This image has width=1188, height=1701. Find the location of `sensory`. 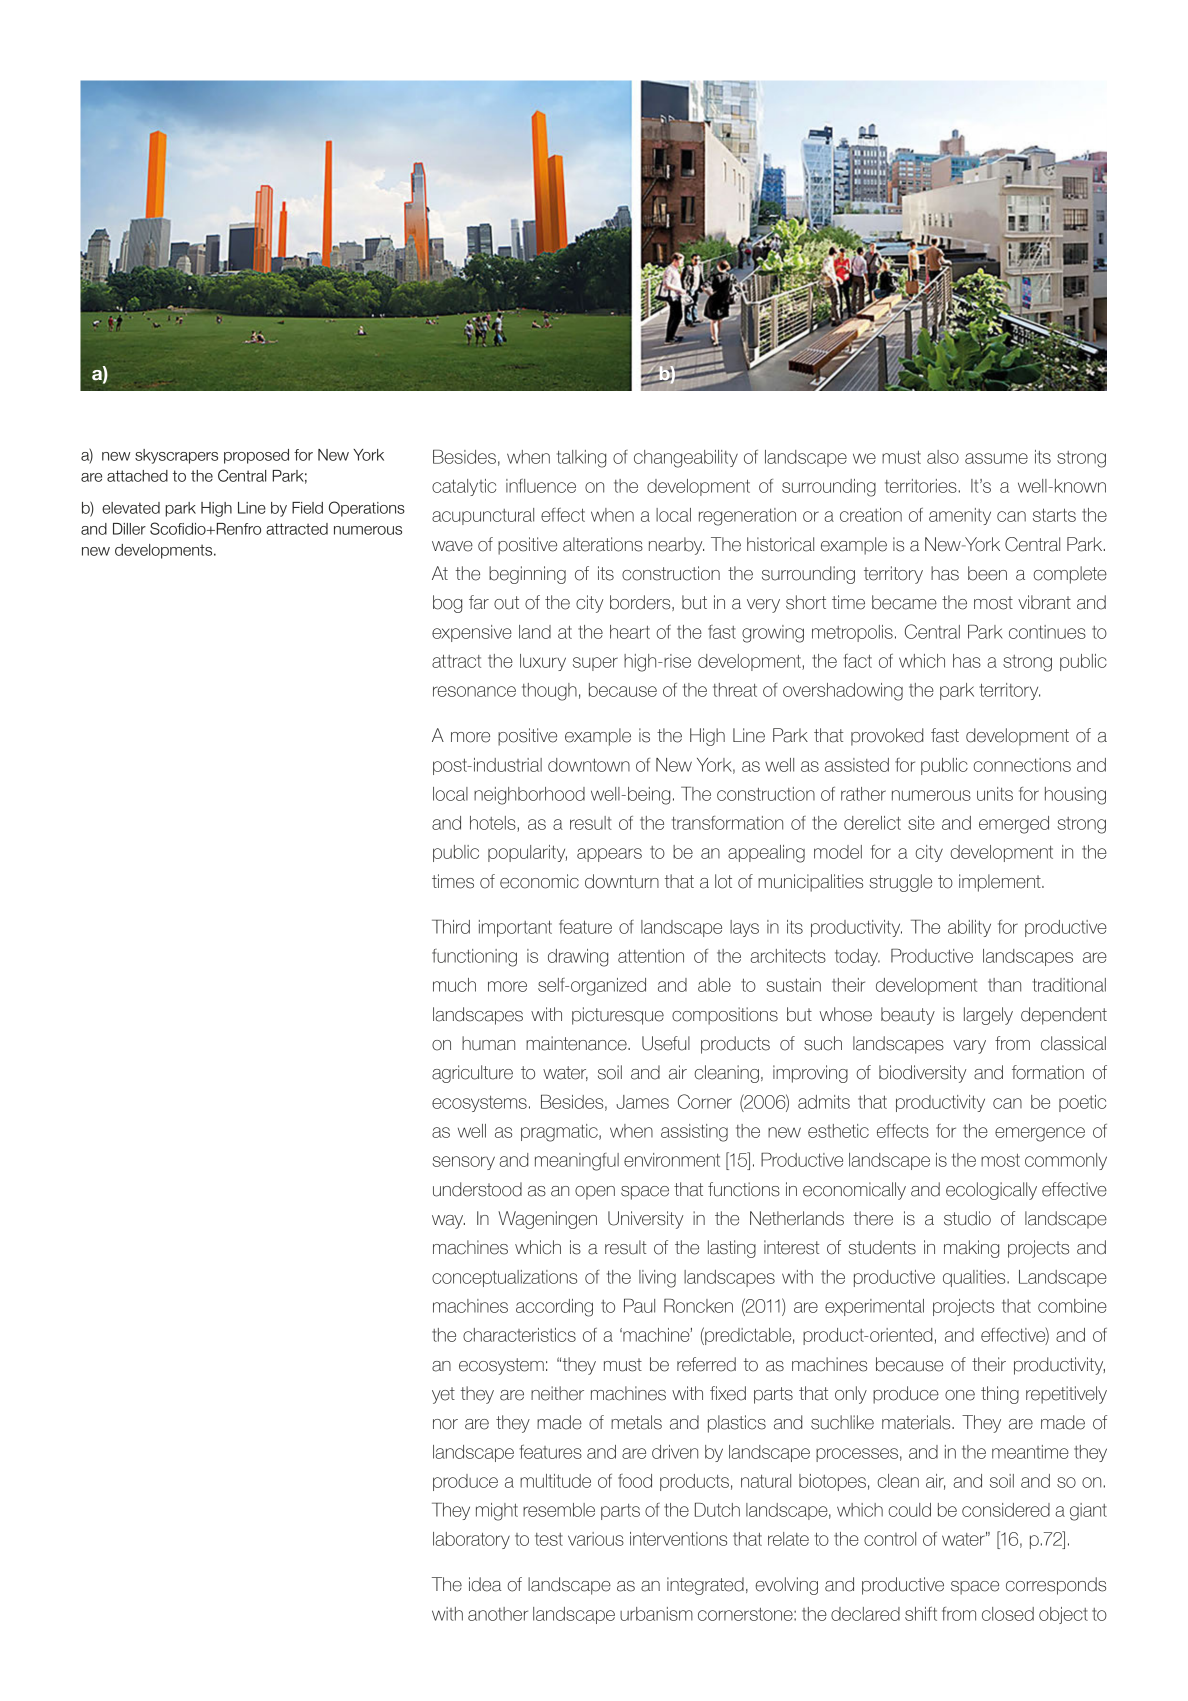

sensory is located at coordinates (463, 1163).
